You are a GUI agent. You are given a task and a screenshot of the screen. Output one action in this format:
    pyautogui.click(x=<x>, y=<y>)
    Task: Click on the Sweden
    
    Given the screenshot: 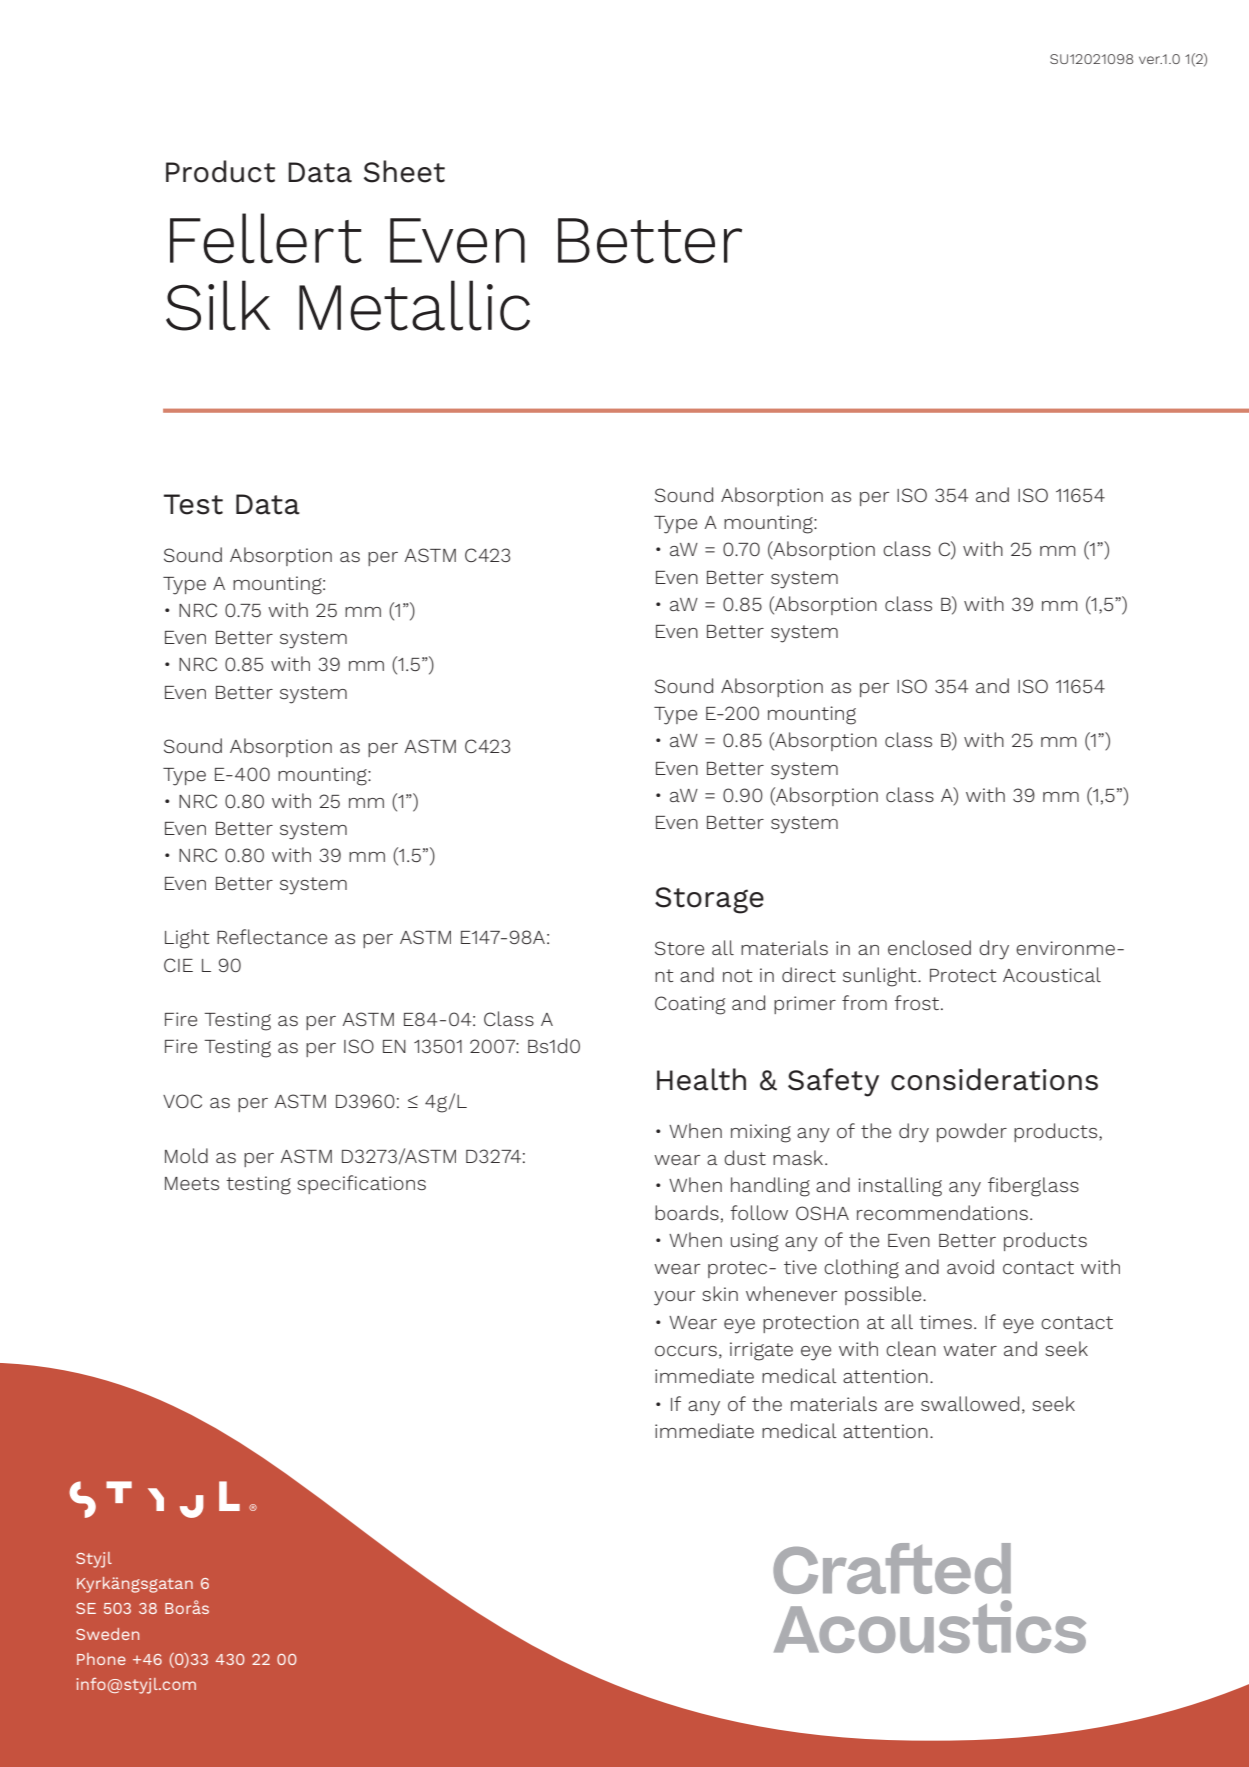 What is the action you would take?
    pyautogui.click(x=107, y=1634)
